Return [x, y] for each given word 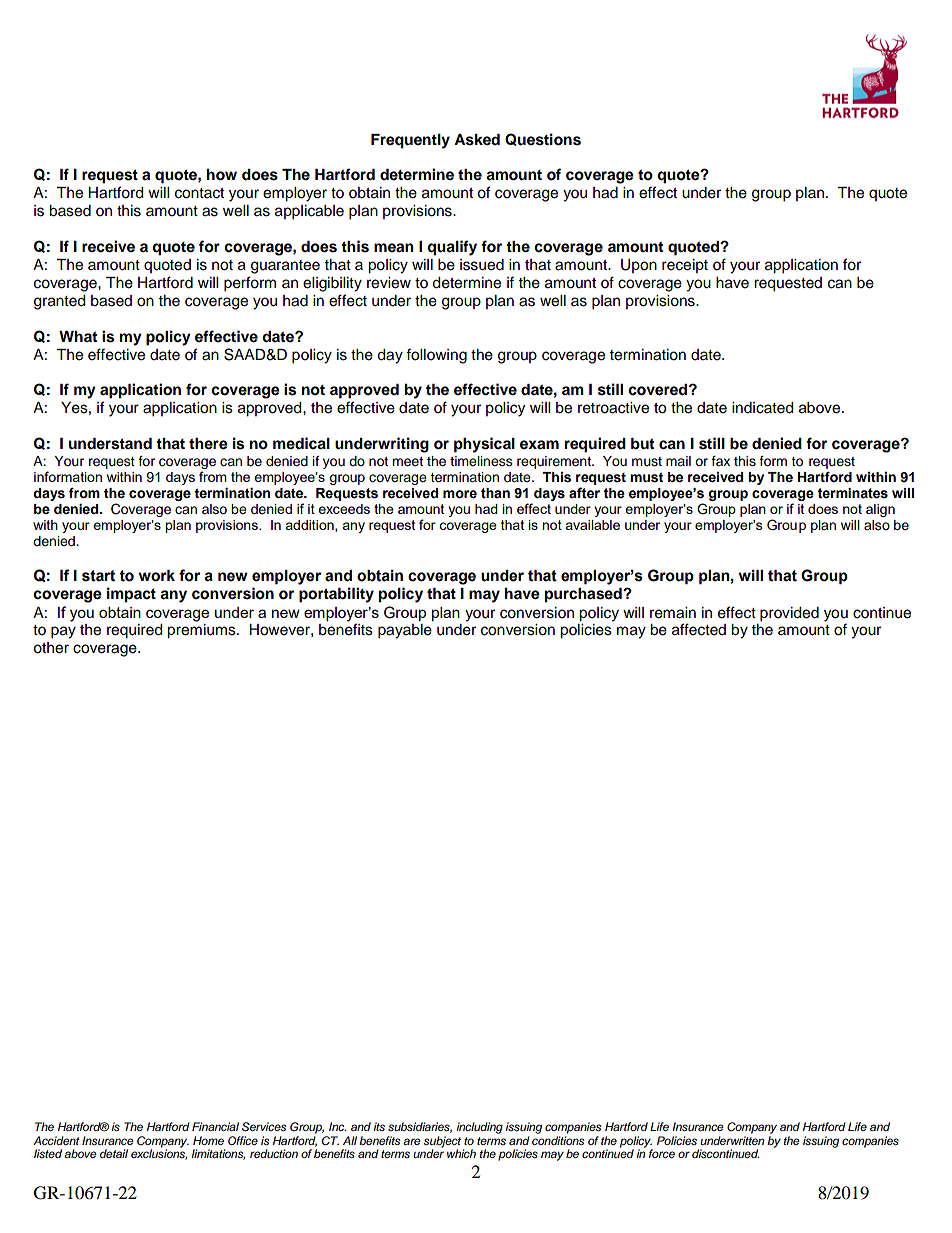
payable [405, 631]
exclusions [159, 1153]
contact [199, 193]
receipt [685, 266]
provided [789, 614]
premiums [202, 631]
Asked [477, 140]
